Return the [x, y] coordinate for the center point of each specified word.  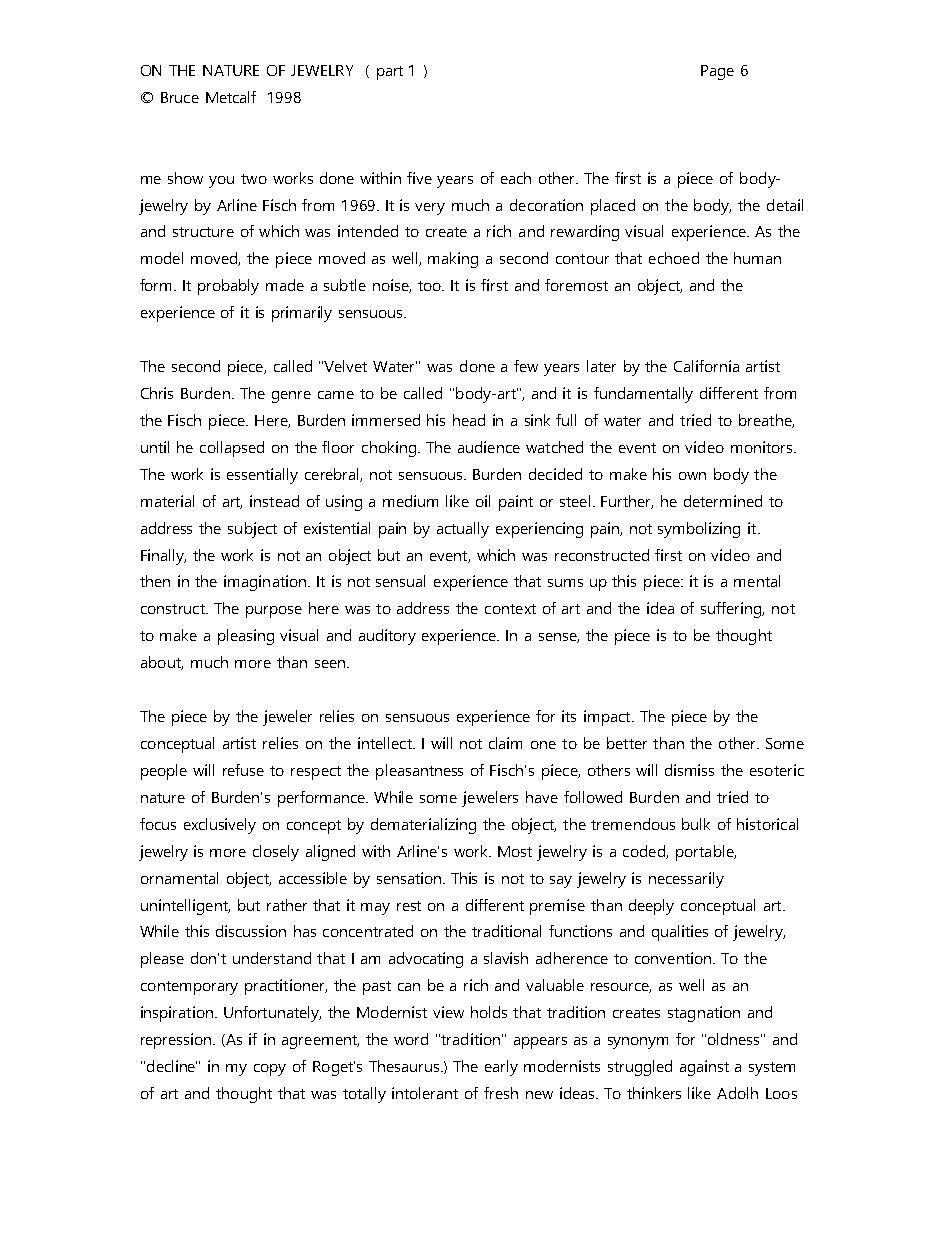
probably [228, 287]
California [706, 366]
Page [717, 72]
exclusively [220, 826]
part [390, 73]
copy [270, 1070]
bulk [696, 824]
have [542, 797]
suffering [732, 610]
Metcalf [231, 97]
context [510, 609]
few [526, 366]
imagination [265, 583]
